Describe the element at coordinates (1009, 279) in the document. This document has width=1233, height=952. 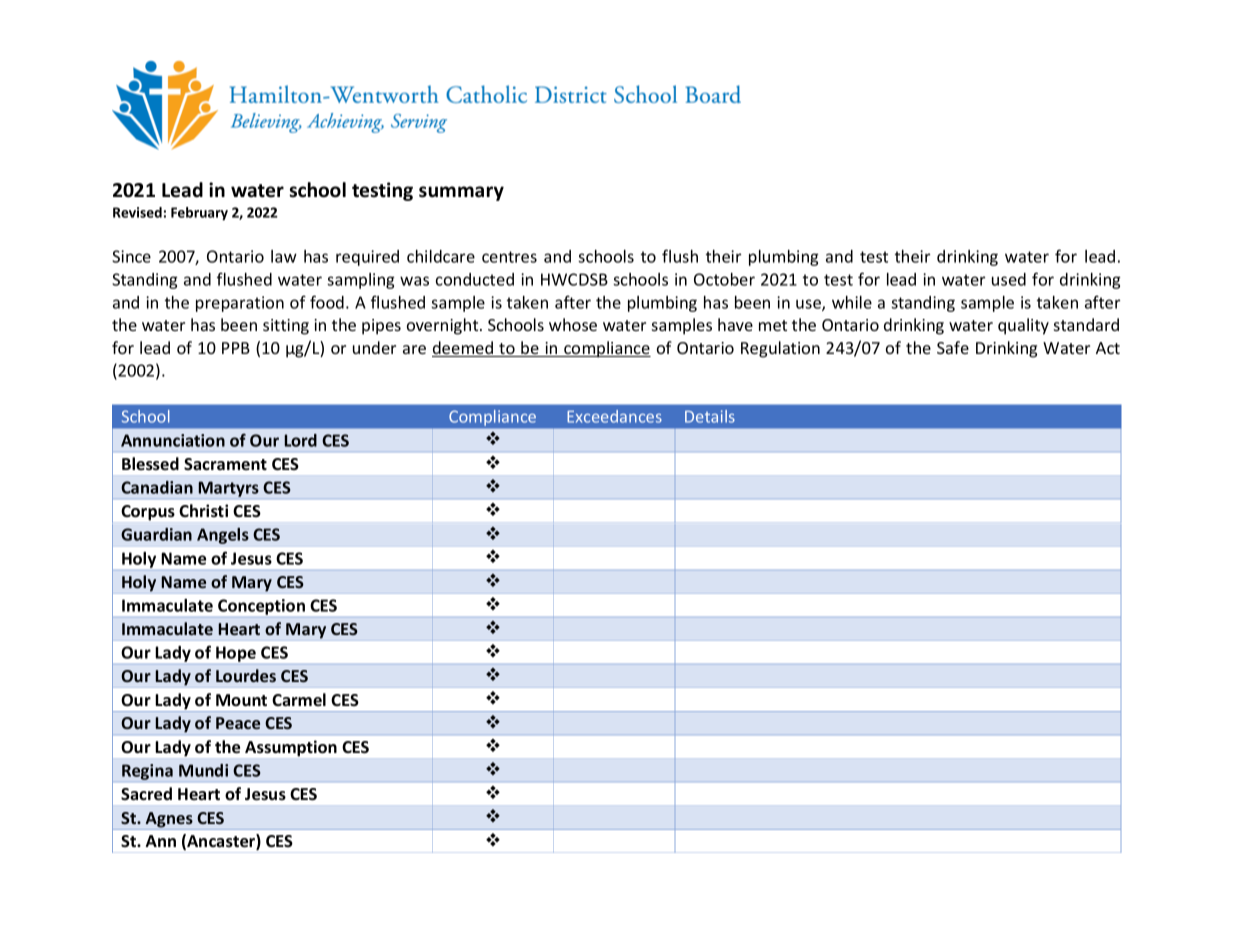
I see `used` at that location.
